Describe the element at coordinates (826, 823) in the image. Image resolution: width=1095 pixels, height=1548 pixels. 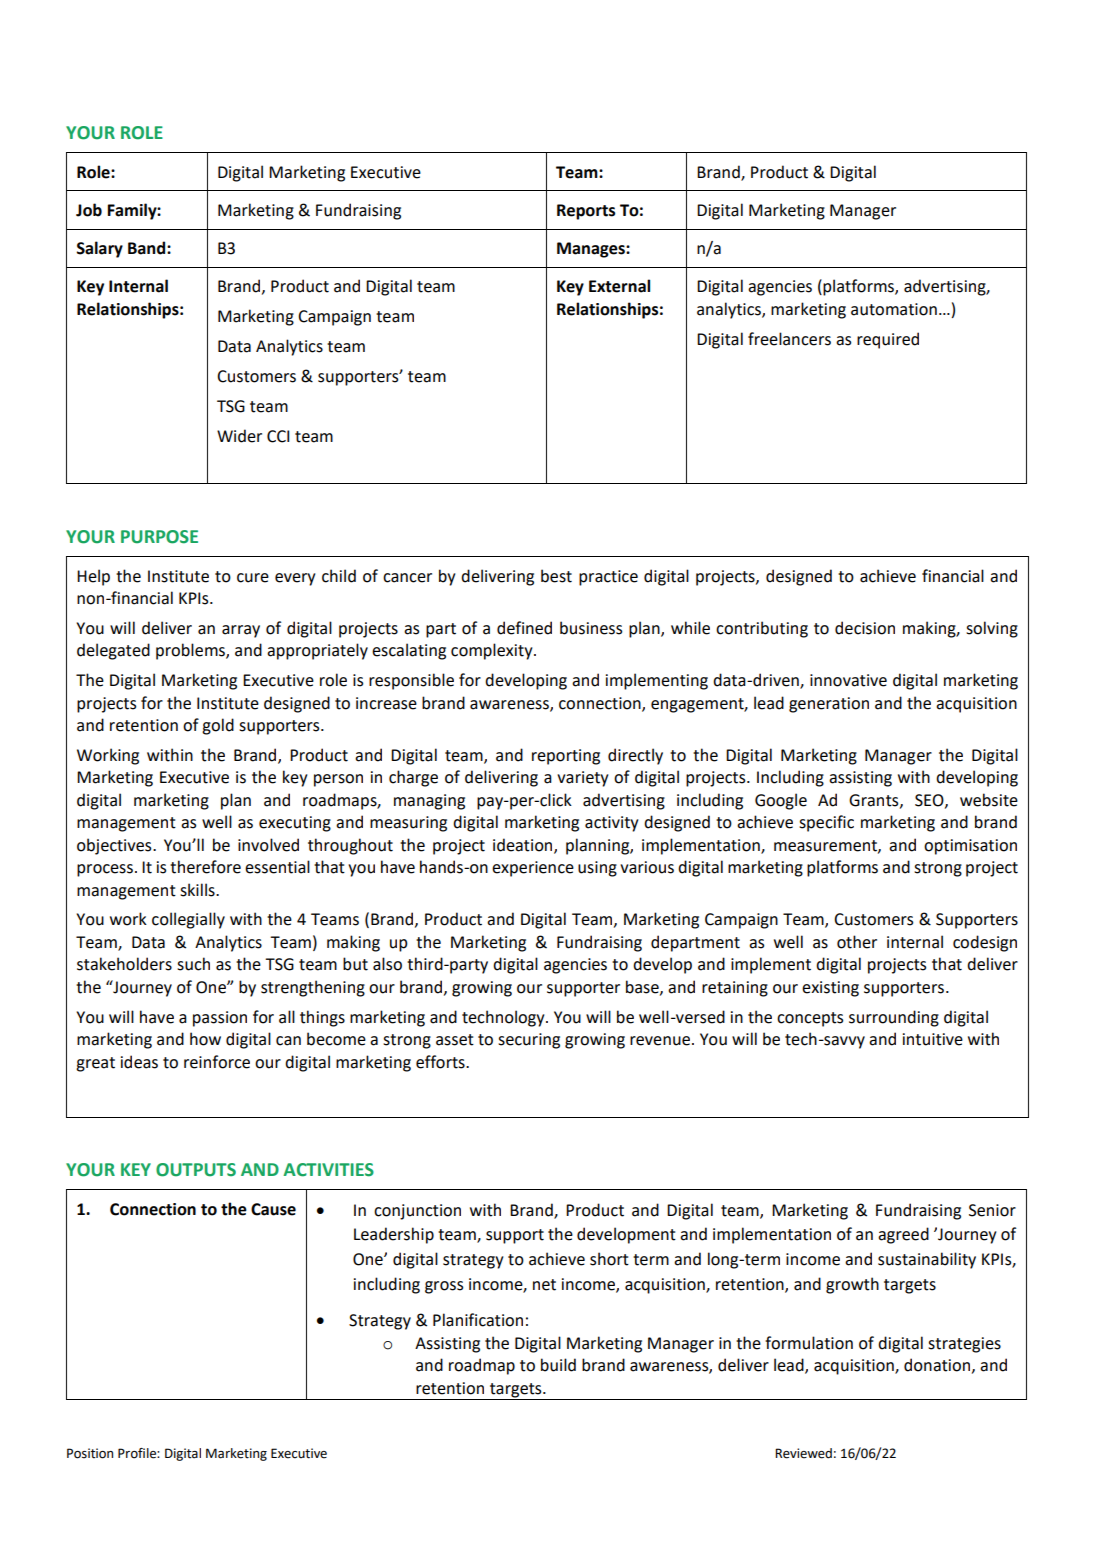
I see `specific` at that location.
